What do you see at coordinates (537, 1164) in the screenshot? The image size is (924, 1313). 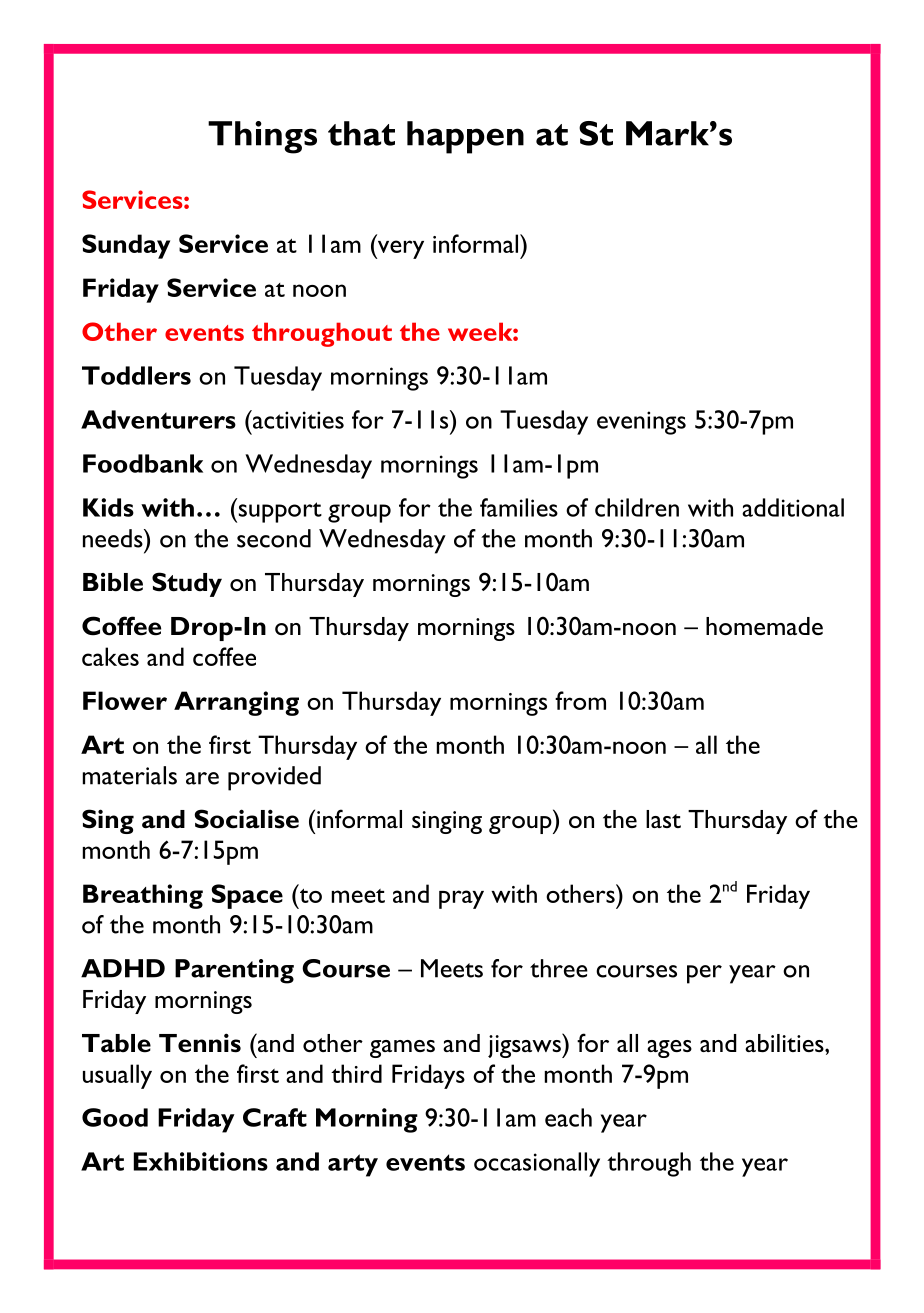 I see `occasionally` at bounding box center [537, 1164].
